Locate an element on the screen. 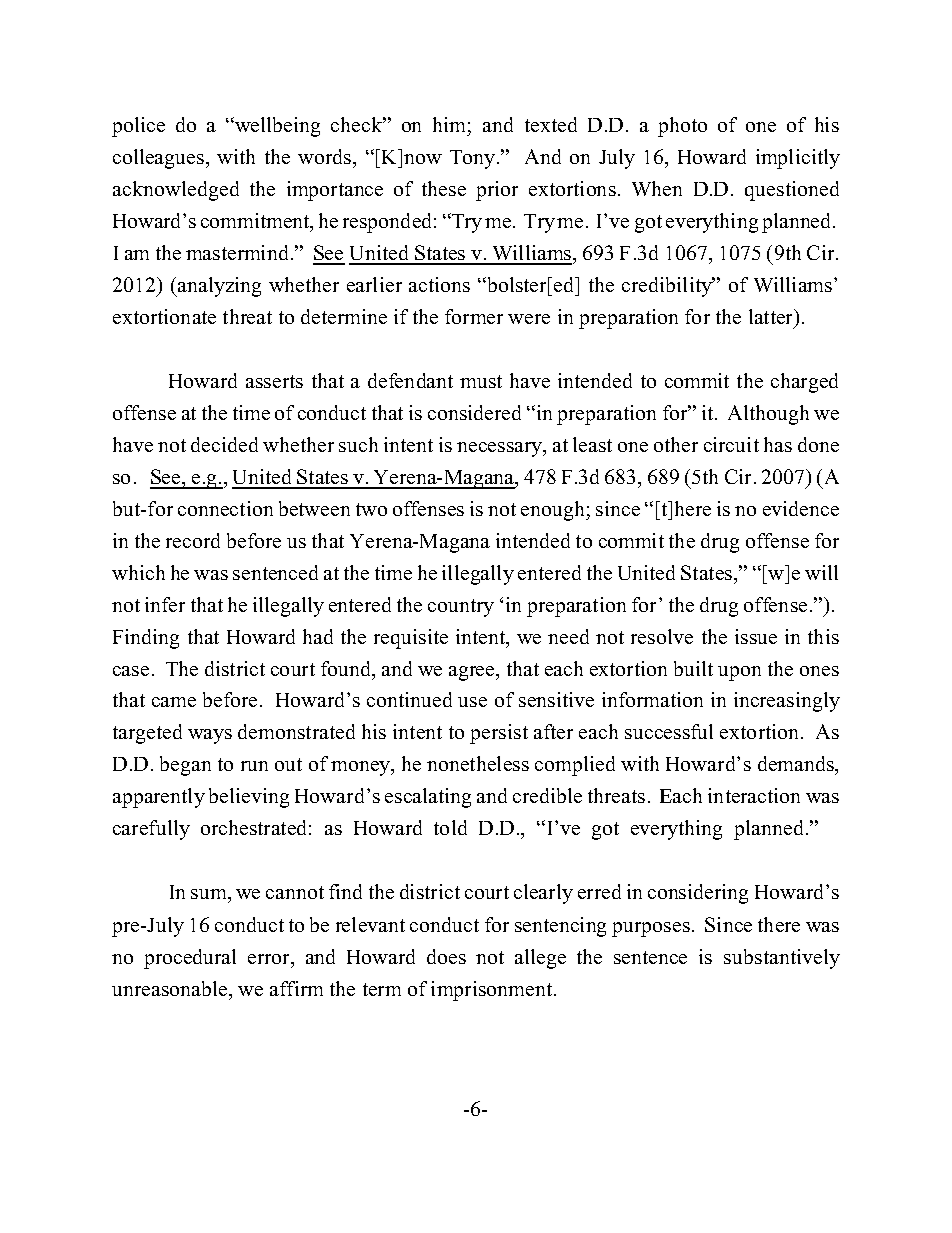  colleagues is located at coordinates (158, 159).
